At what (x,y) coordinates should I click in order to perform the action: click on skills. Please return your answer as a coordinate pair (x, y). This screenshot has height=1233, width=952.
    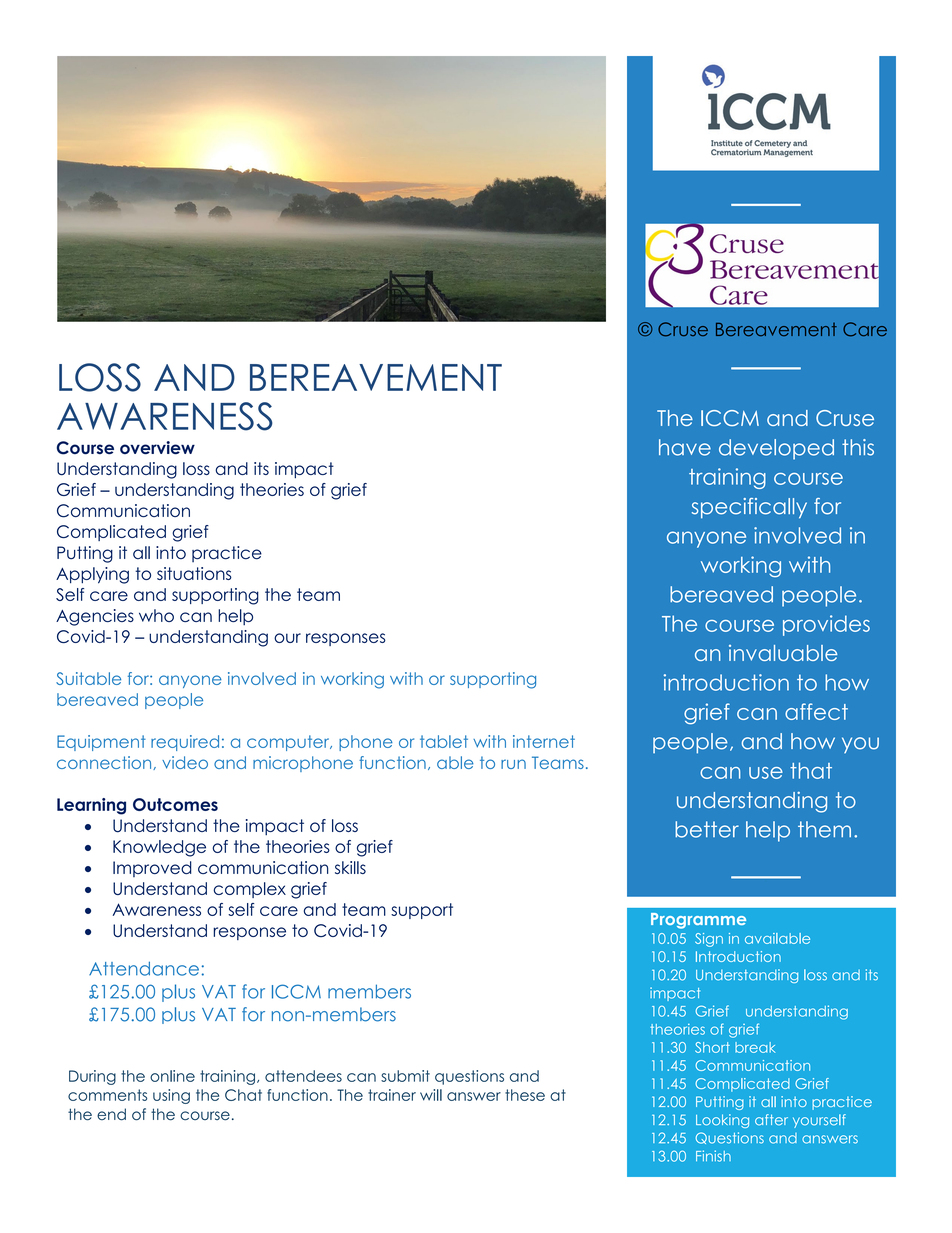
    Looking at the image, I should click on (350, 867).
